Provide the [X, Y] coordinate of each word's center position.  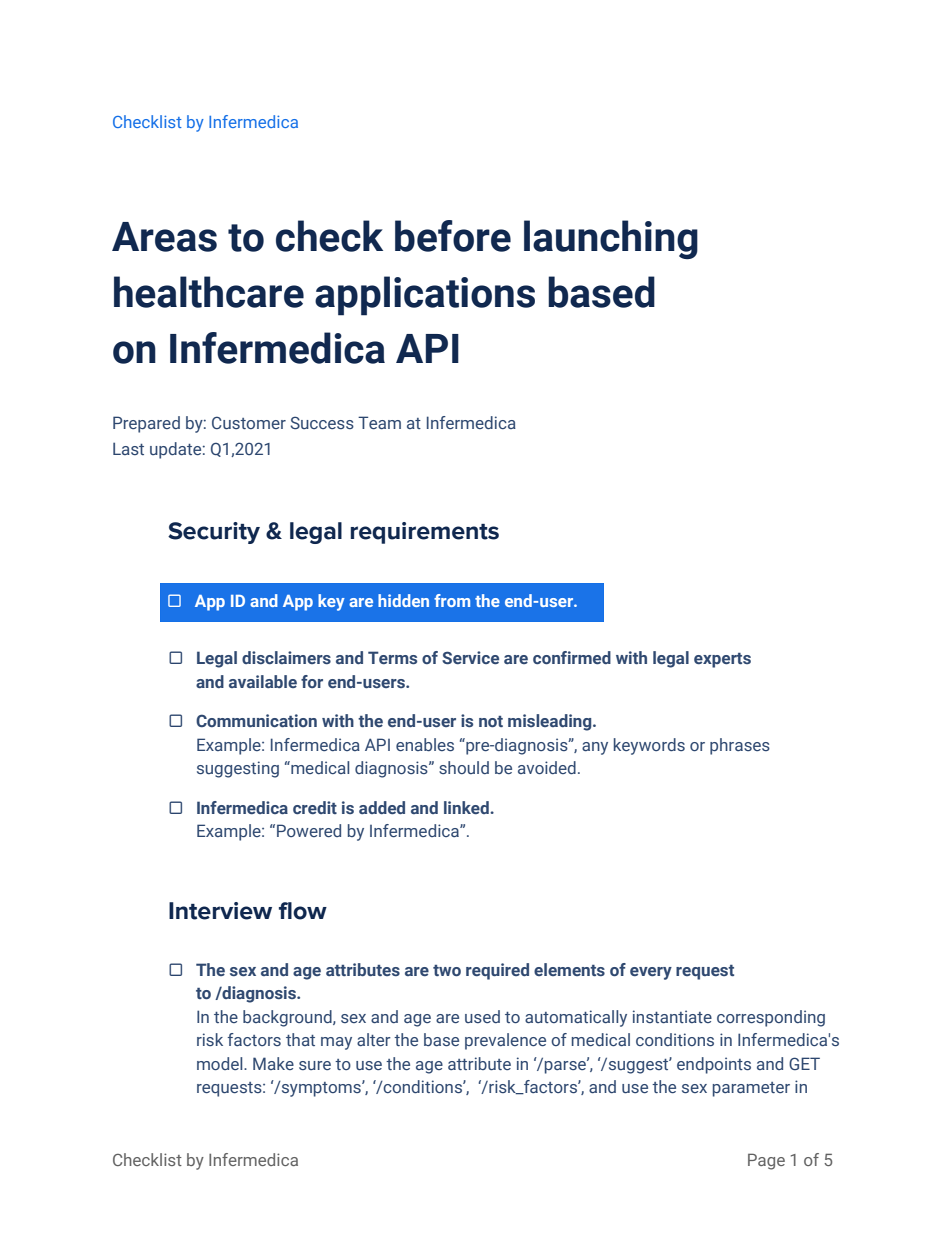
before [453, 236]
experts [722, 660]
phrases [740, 746]
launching [611, 239]
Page [766, 1161]
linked [467, 807]
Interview [220, 911]
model [221, 1063]
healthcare [209, 292]
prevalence [505, 1041]
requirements [425, 533]
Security [214, 533]
